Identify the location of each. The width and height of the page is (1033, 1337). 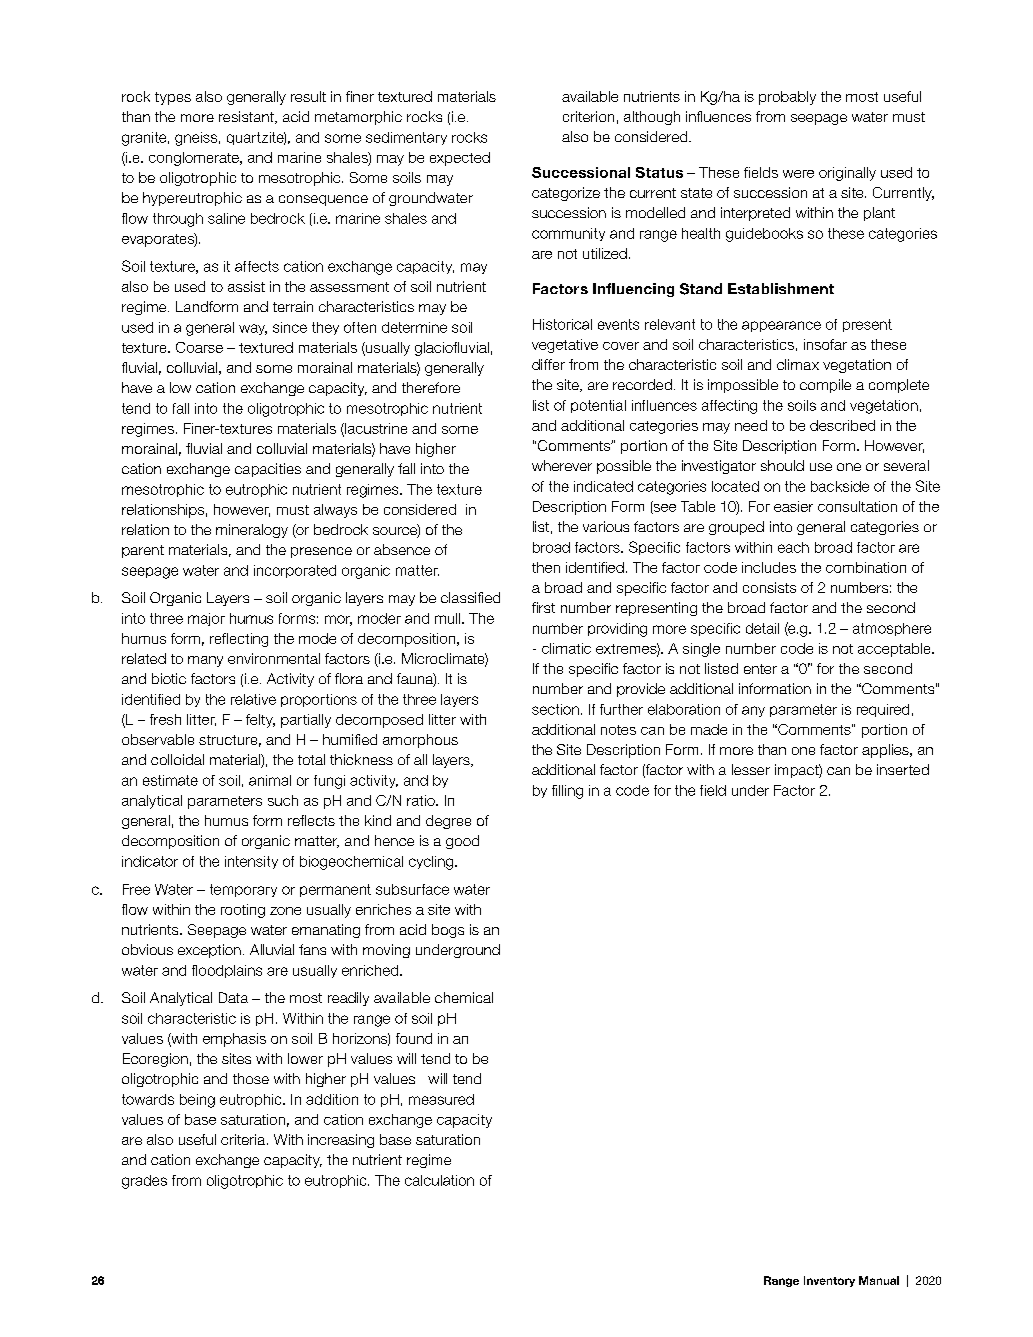
(793, 547).
